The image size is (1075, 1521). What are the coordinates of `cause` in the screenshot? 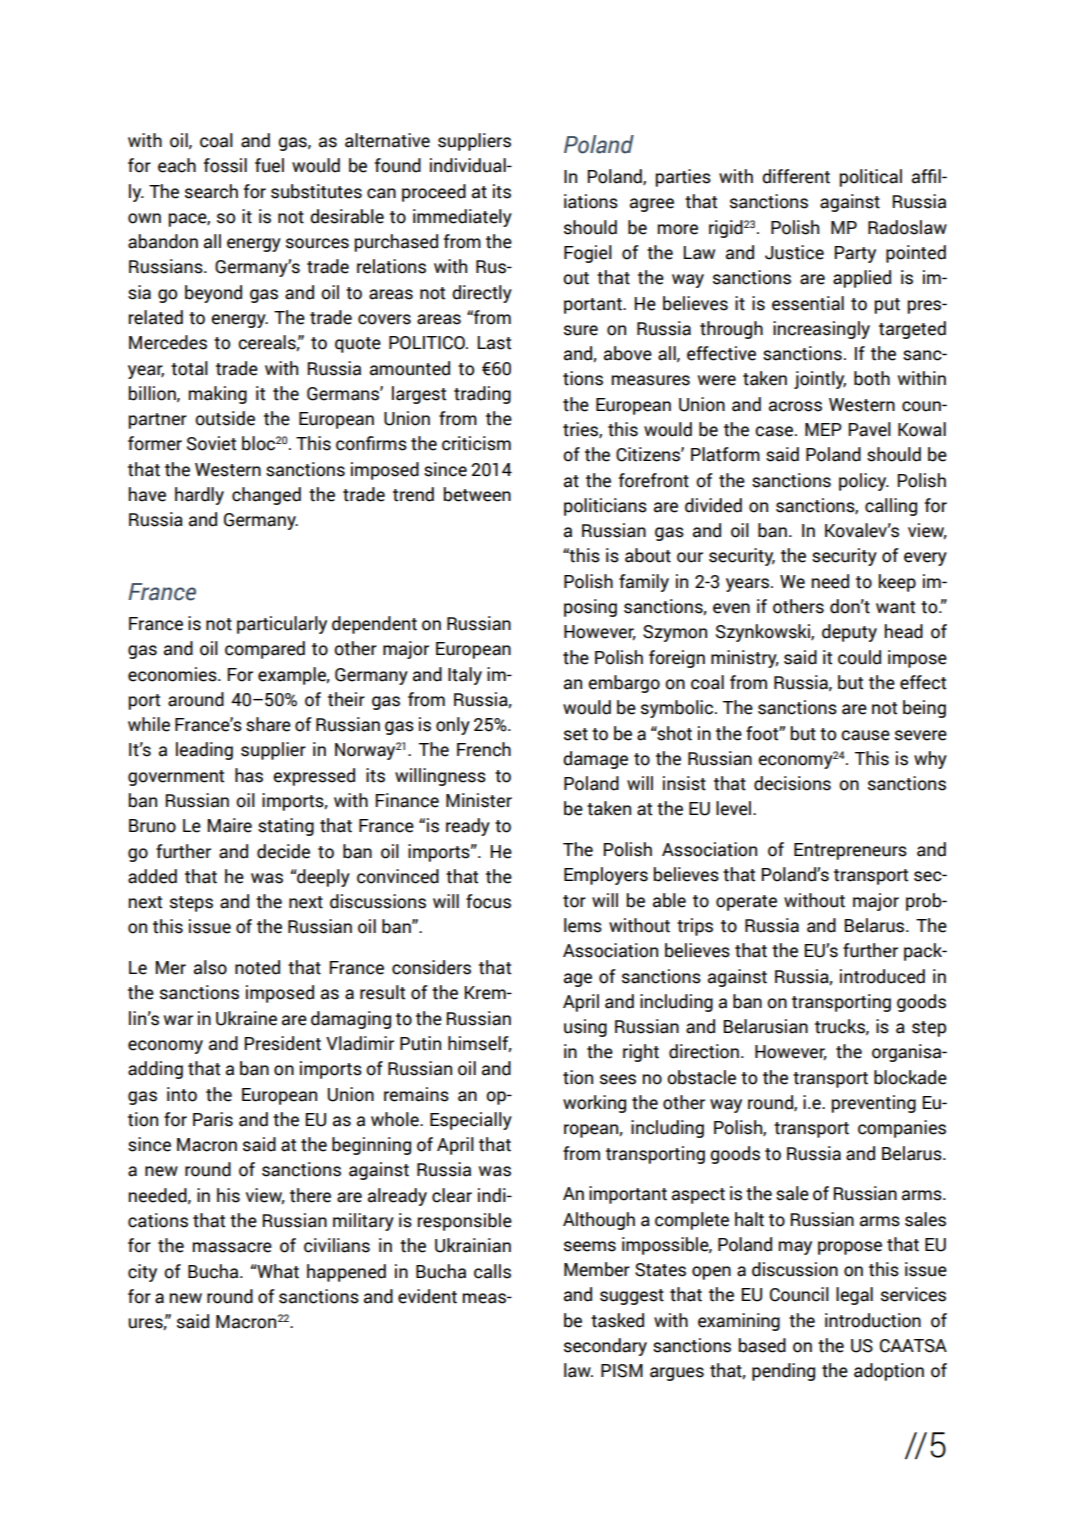 It's located at (865, 735).
